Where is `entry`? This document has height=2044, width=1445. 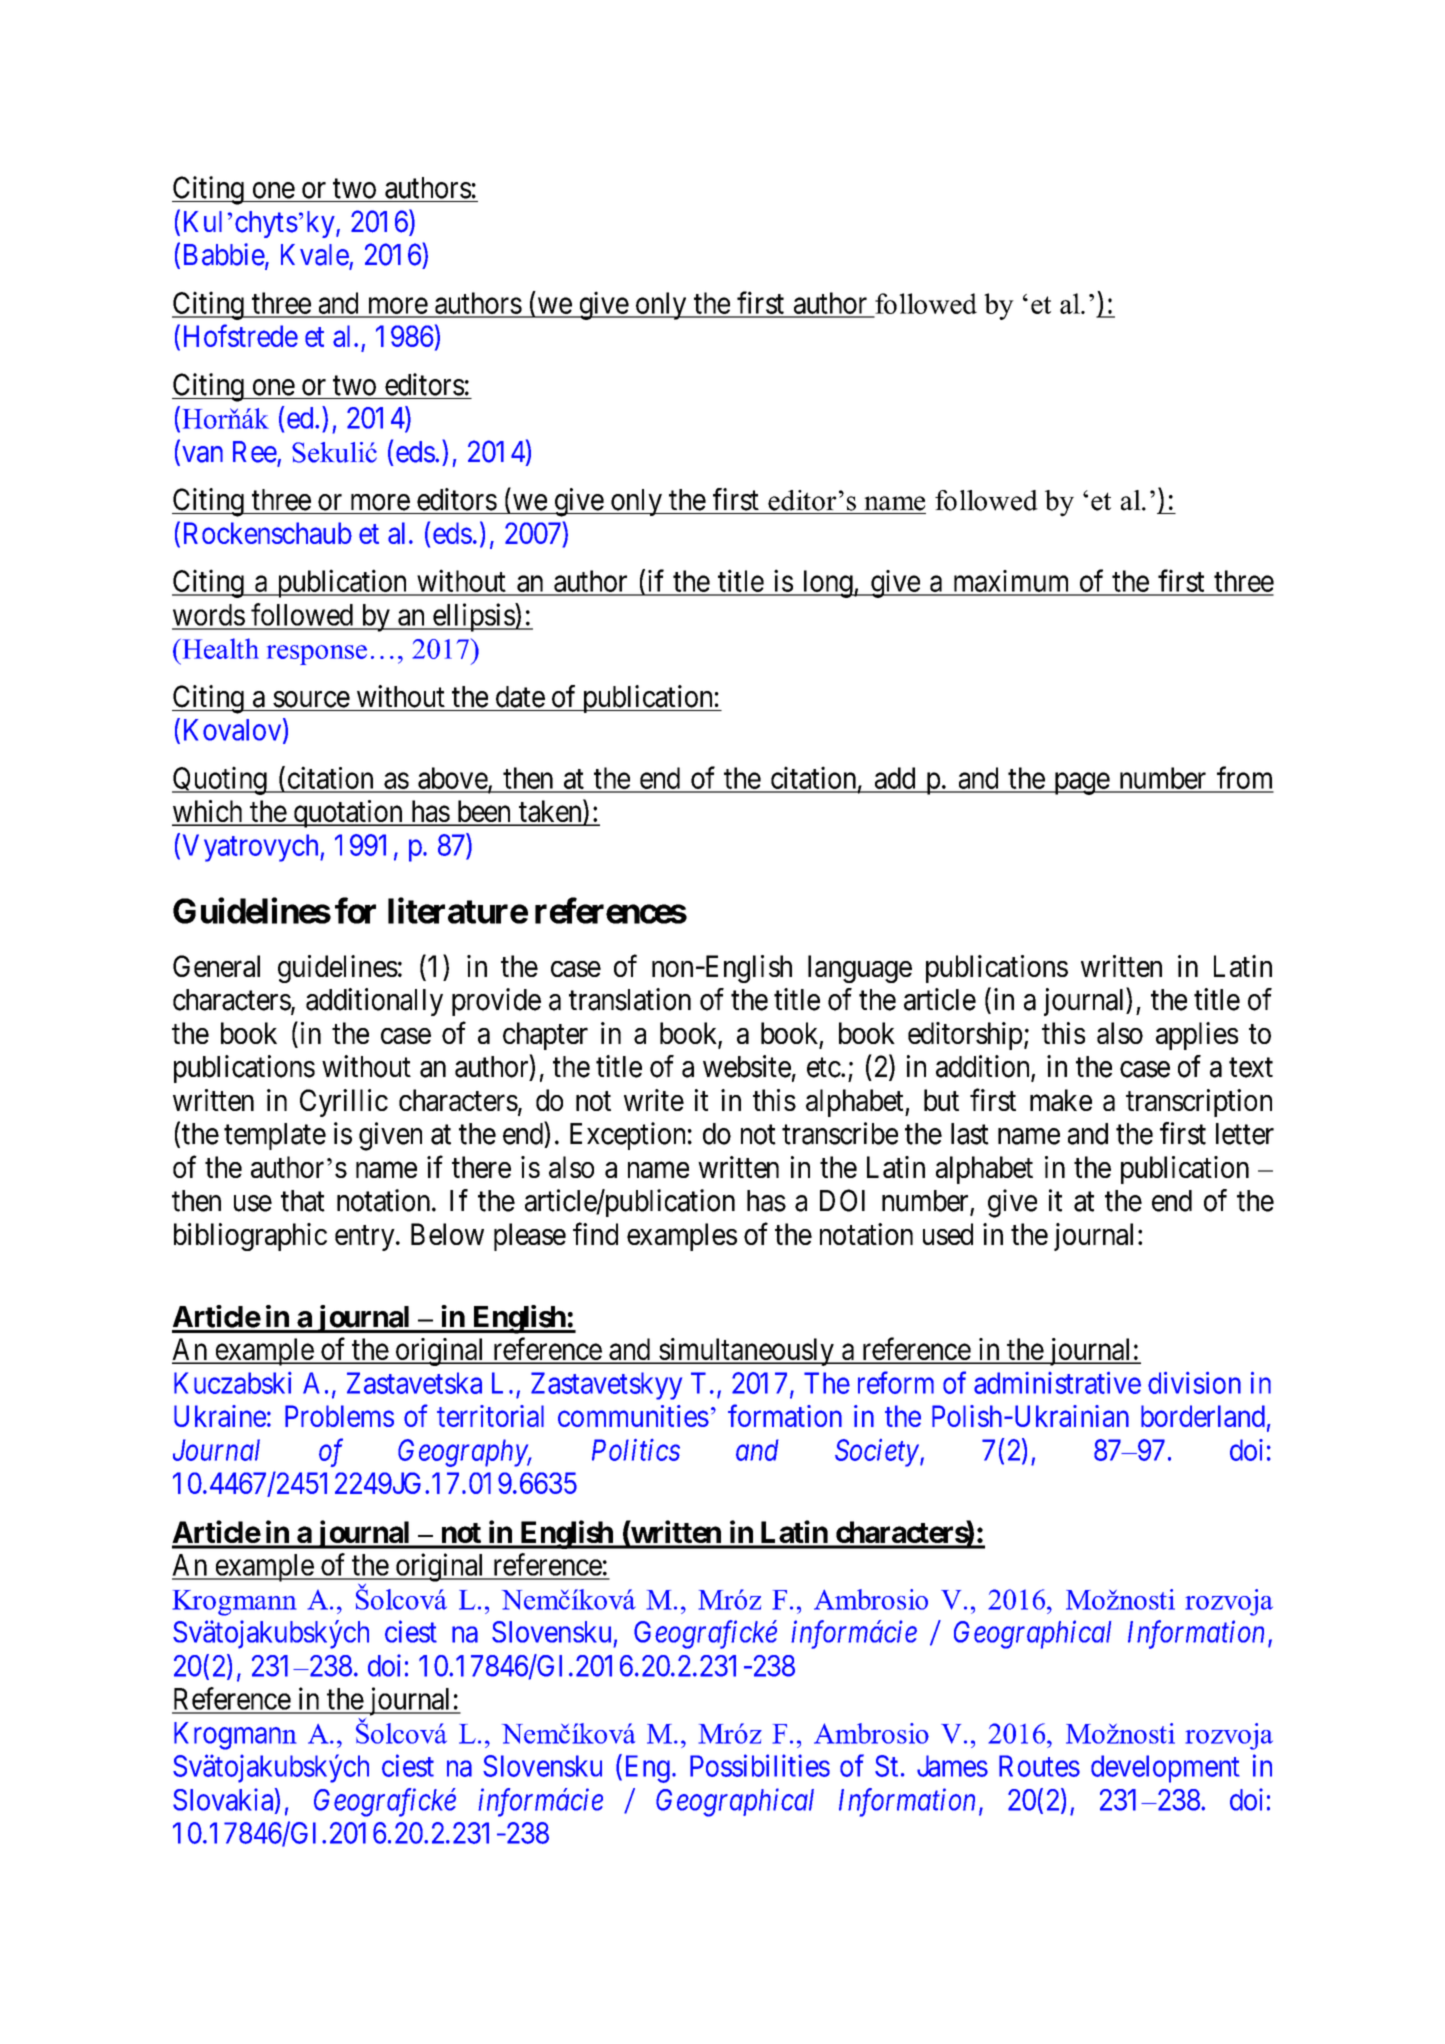 entry is located at coordinates (366, 1238).
